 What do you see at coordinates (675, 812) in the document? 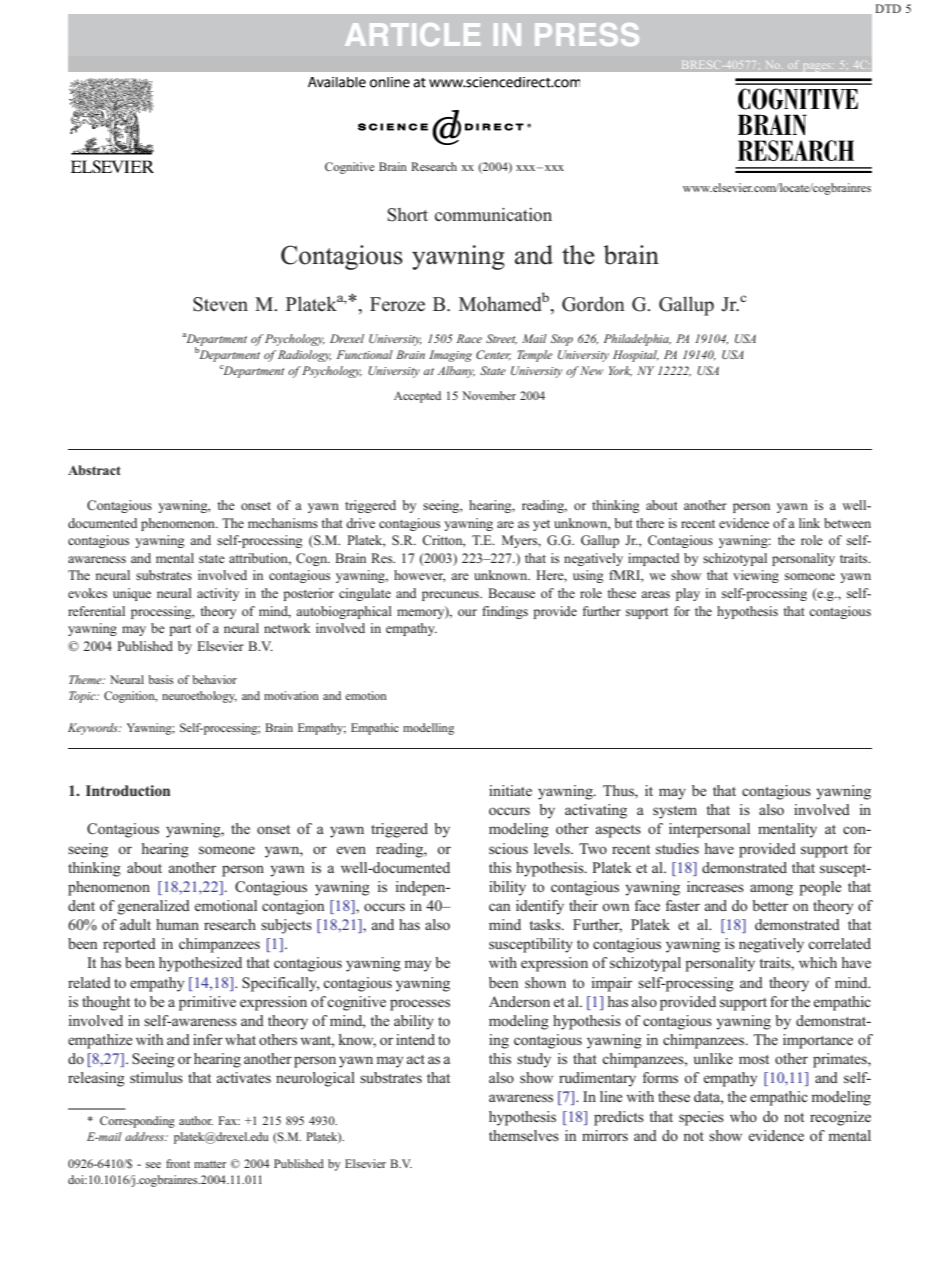
I see `system` at bounding box center [675, 812].
